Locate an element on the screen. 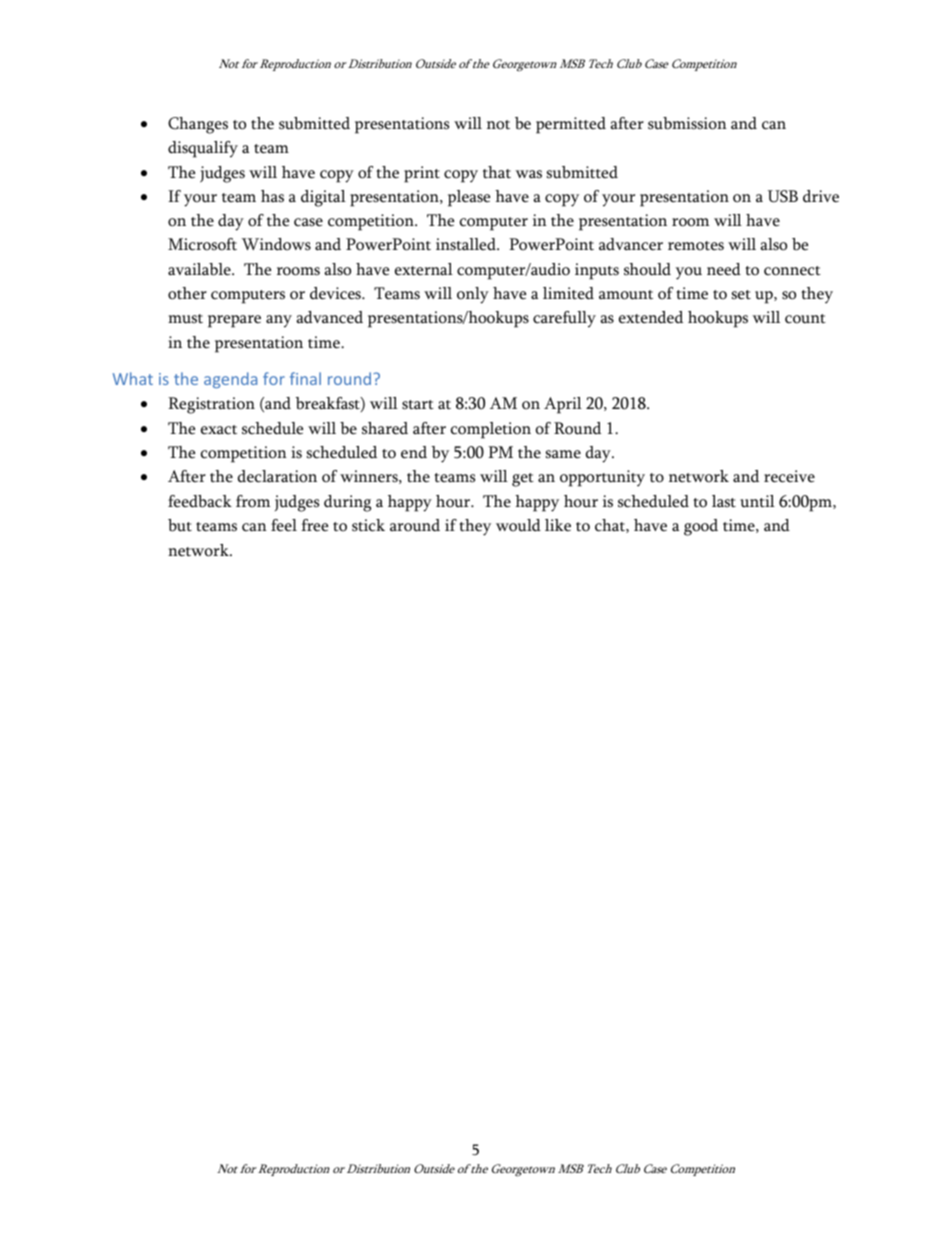 The image size is (952, 1233). prepare is located at coordinates (234, 321).
